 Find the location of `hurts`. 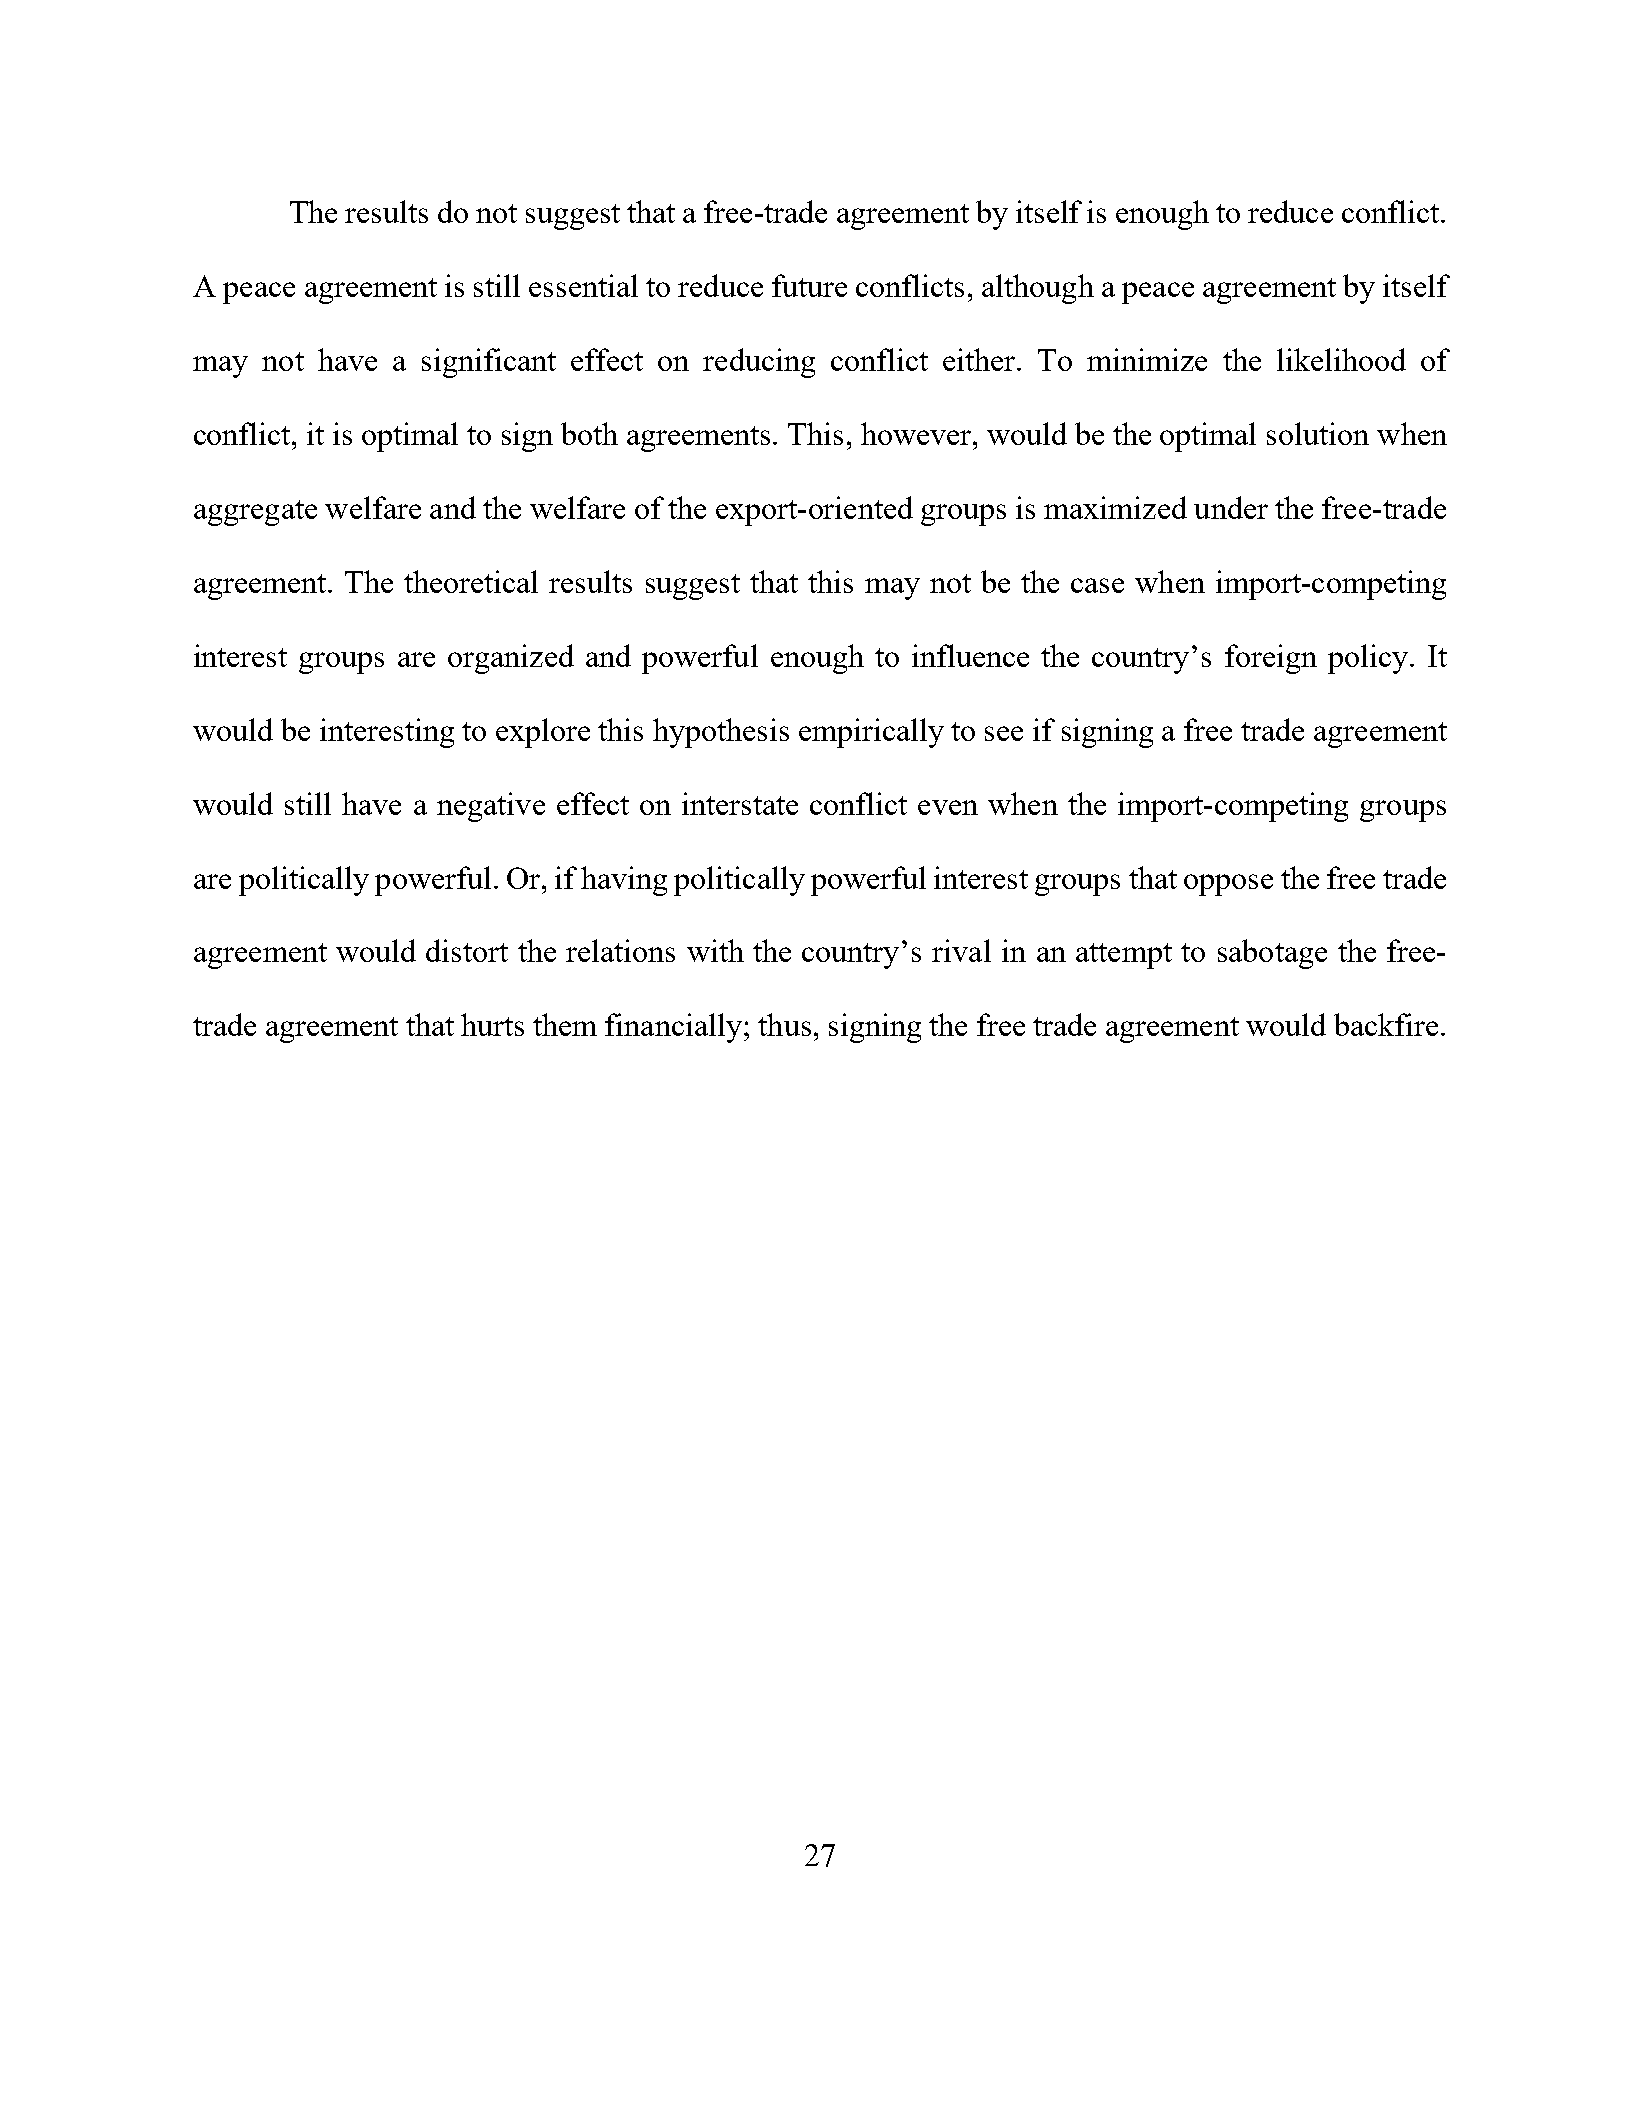

hurts is located at coordinates (492, 1024).
